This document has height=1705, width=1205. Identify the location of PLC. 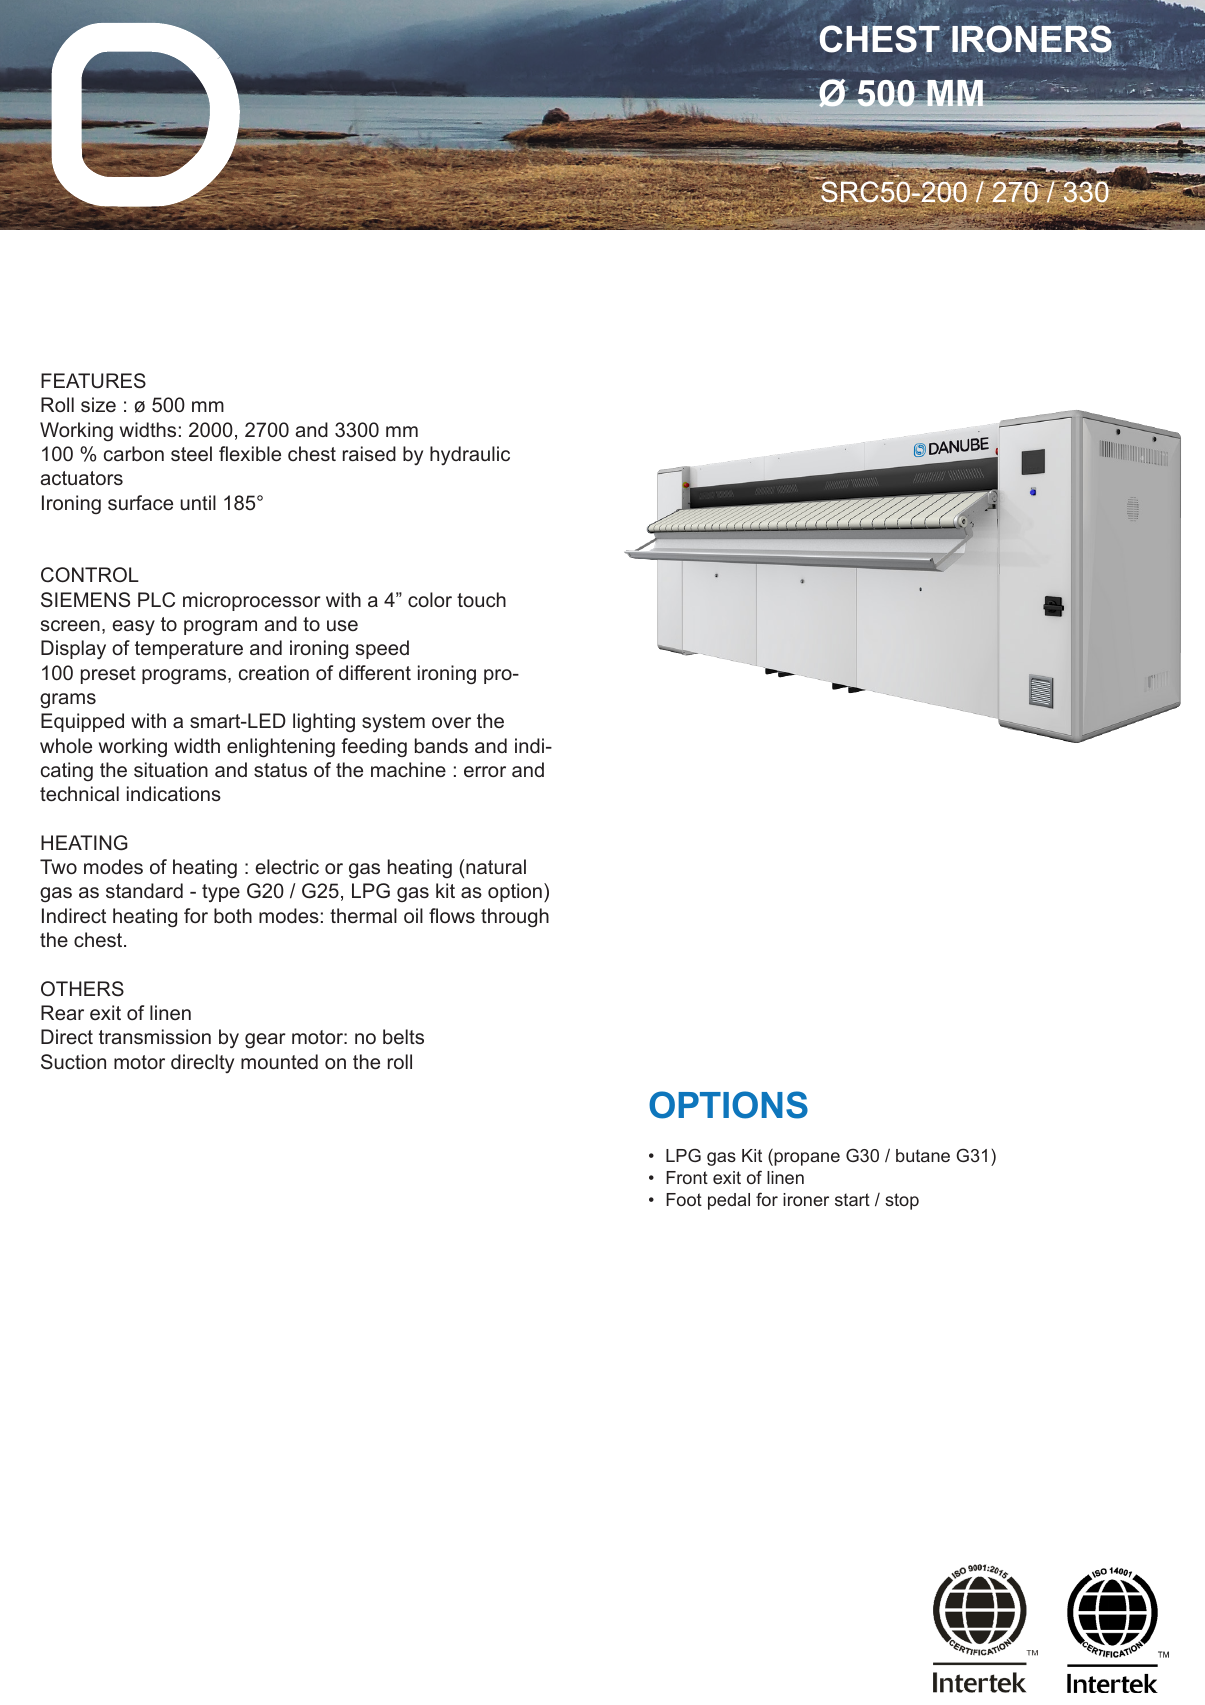
(156, 600).
